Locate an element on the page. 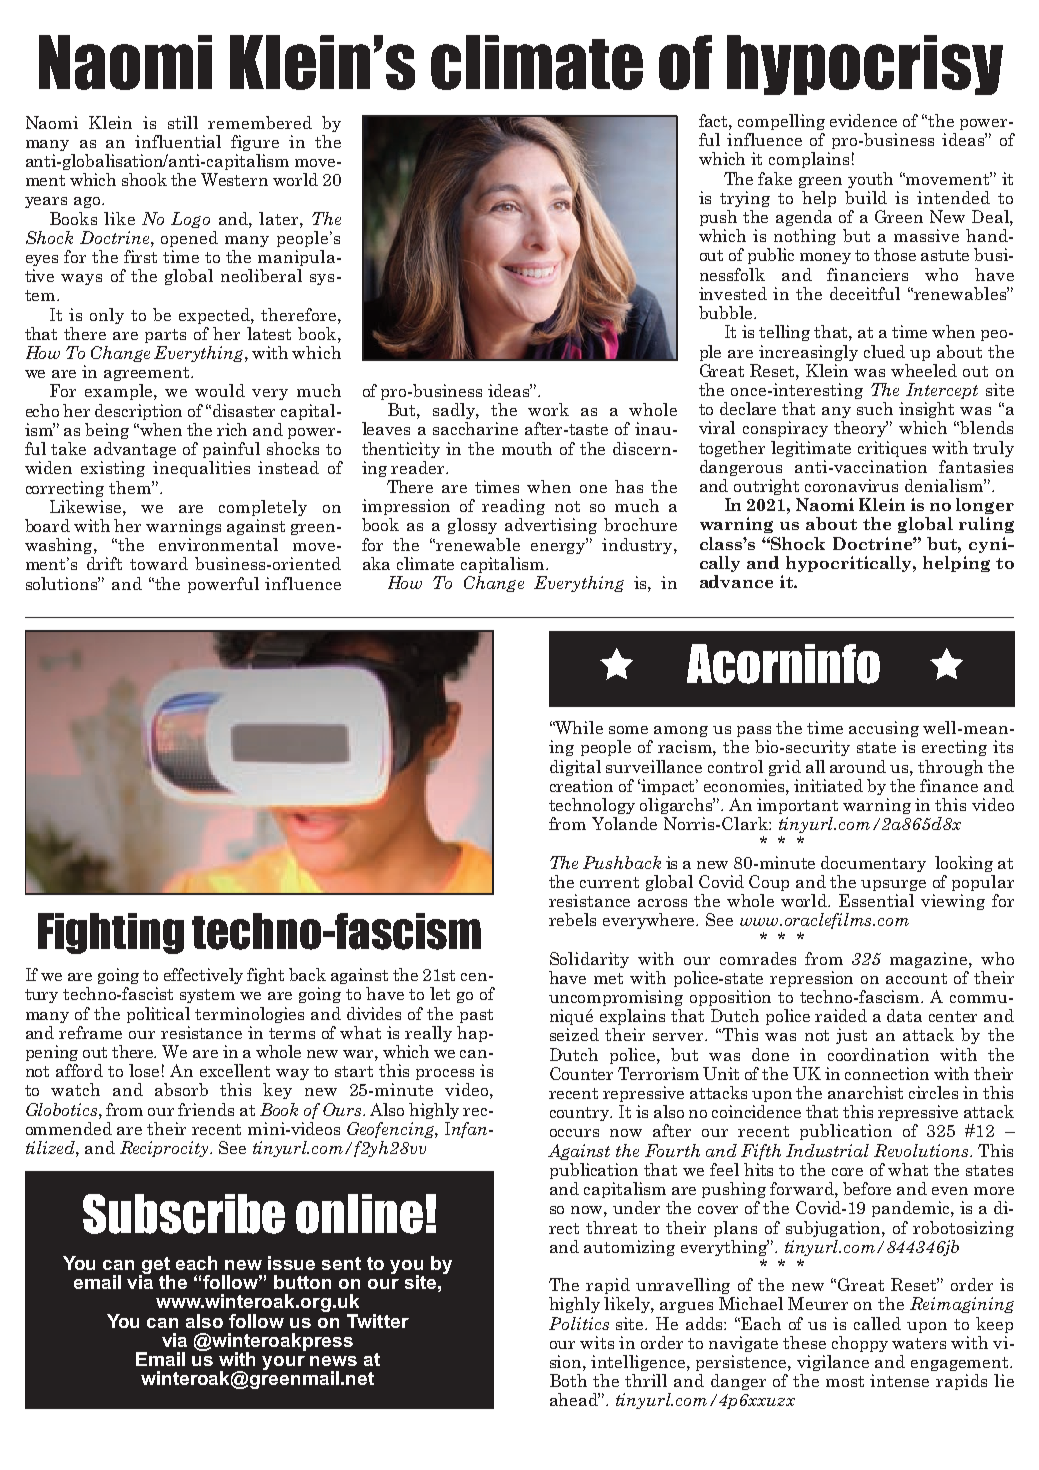  magazine is located at coordinates (930, 960).
